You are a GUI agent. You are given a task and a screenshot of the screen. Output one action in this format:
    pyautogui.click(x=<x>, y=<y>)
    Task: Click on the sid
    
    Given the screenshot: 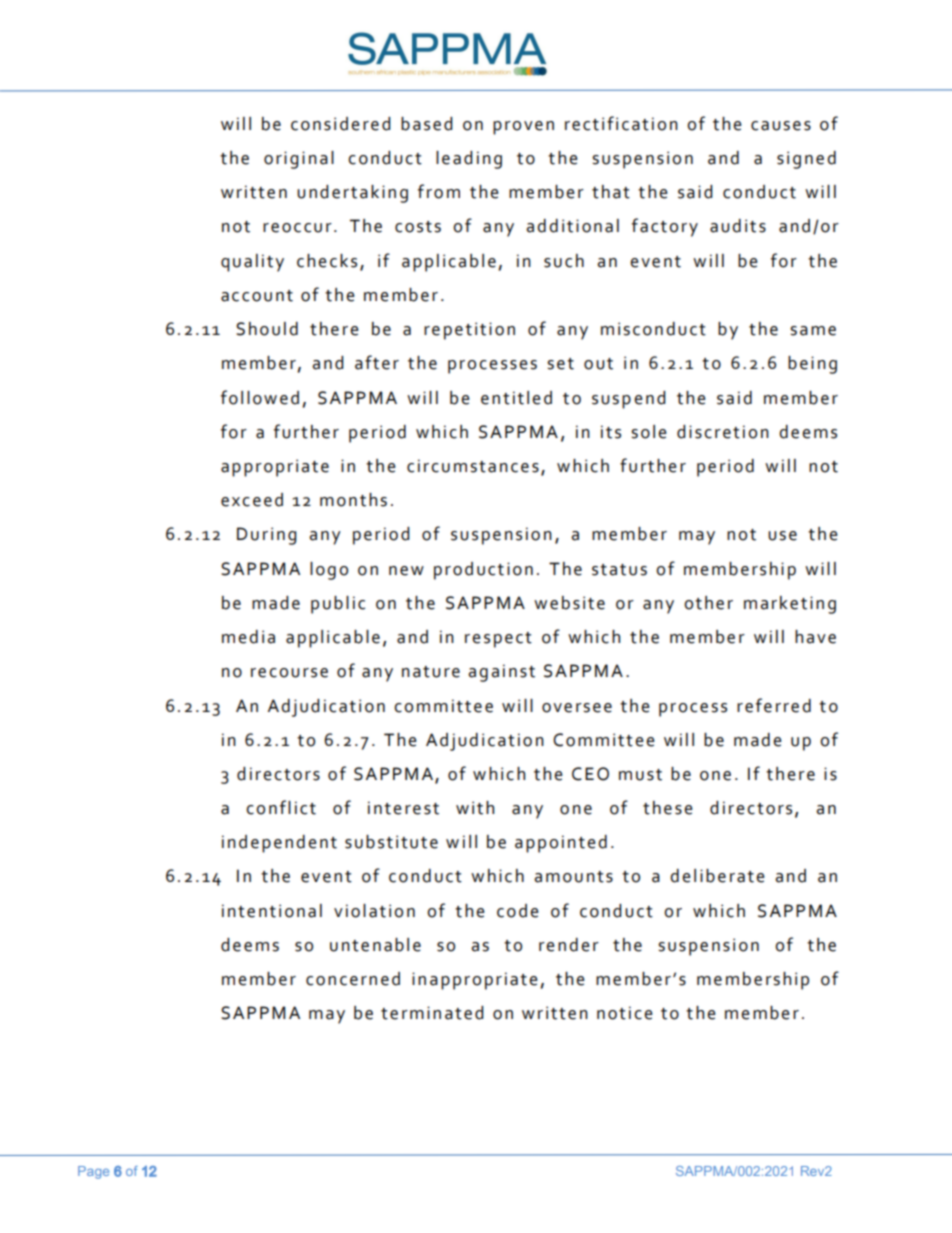 What is the action you would take?
    pyautogui.click(x=336, y=124)
